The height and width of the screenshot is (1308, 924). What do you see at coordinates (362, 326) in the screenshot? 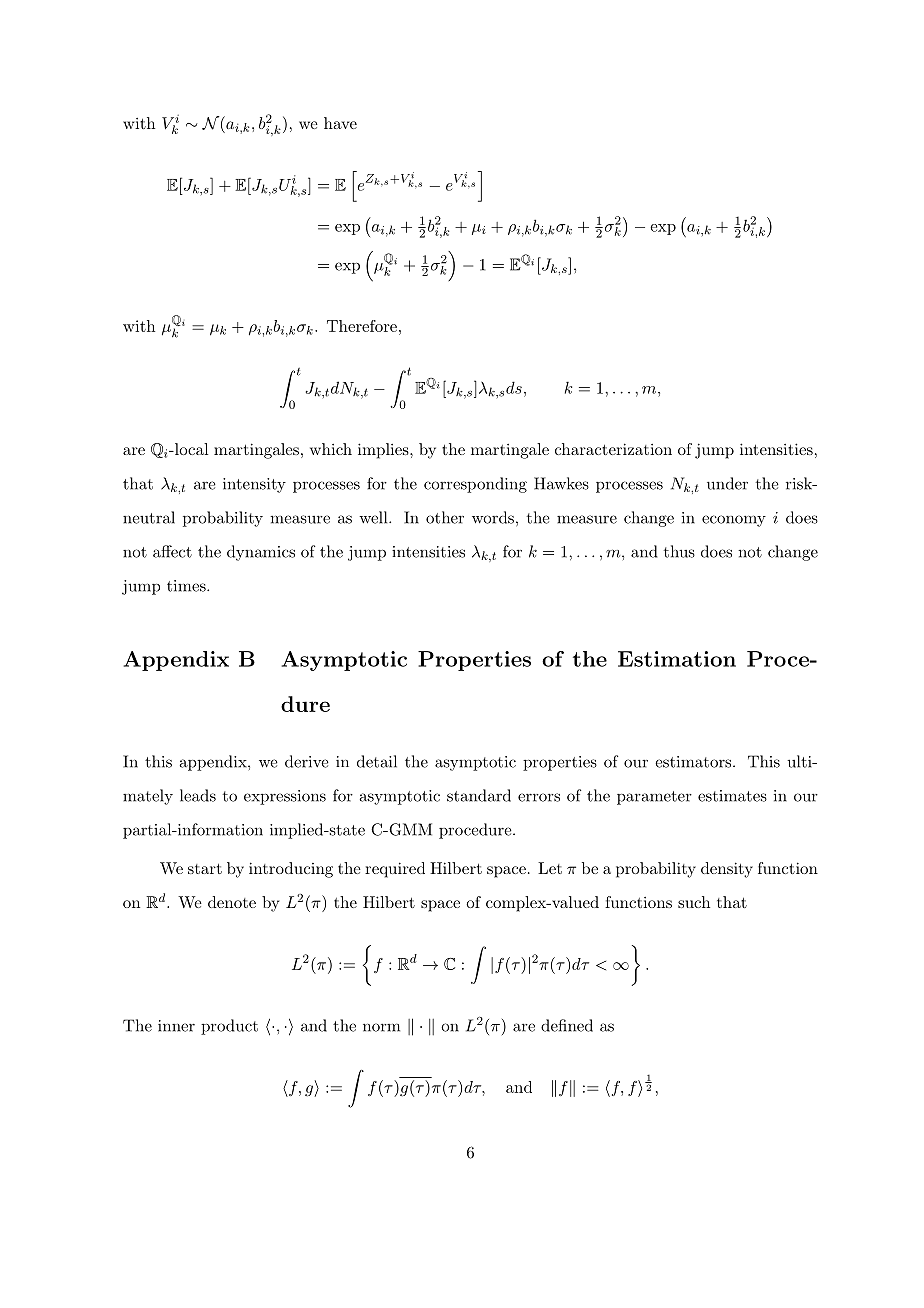
I see `Therefore` at bounding box center [362, 326].
